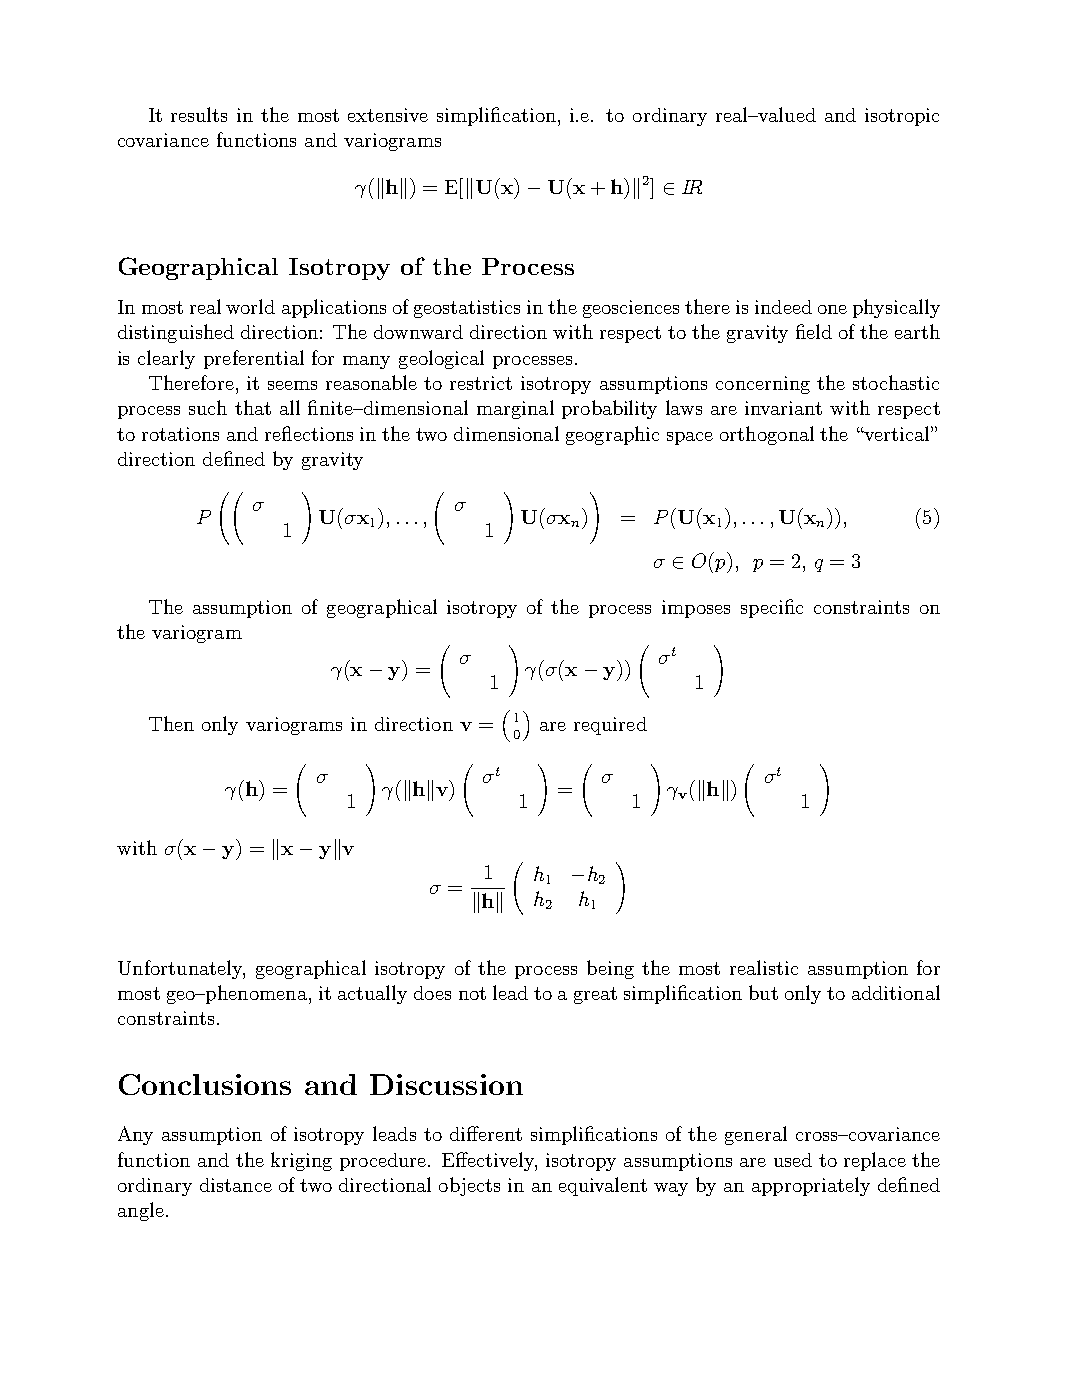 Image resolution: width=1071 pixels, height=1387 pixels. What do you see at coordinates (811, 1186) in the image?
I see `appropriately` at bounding box center [811, 1186].
